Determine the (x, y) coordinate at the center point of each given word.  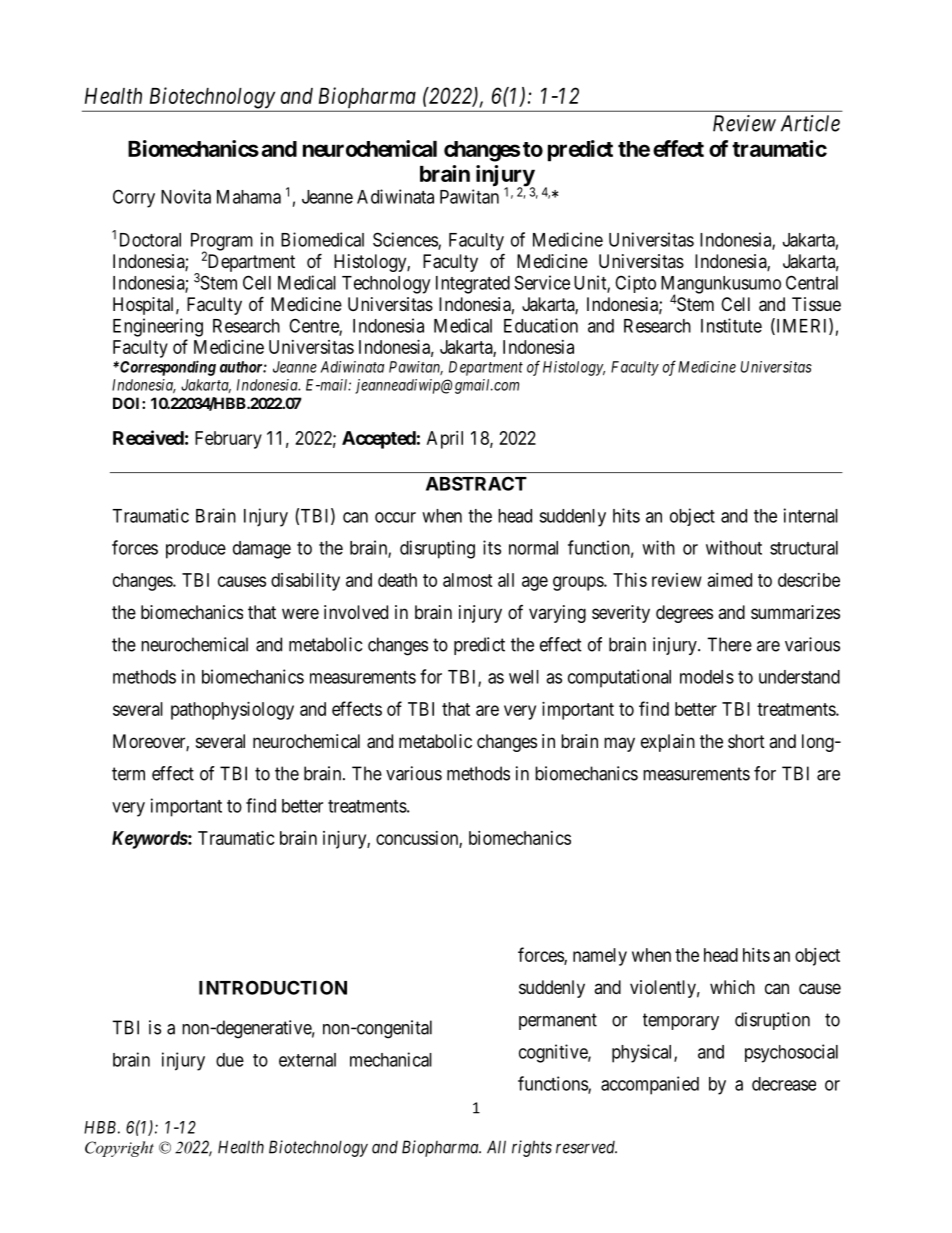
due (230, 1060)
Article (810, 123)
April (445, 440)
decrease (784, 1084)
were (300, 613)
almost (468, 580)
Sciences (406, 240)
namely (600, 957)
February (228, 440)
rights (532, 1148)
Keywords (150, 840)
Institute (731, 325)
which (732, 987)
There (729, 644)
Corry (134, 198)
